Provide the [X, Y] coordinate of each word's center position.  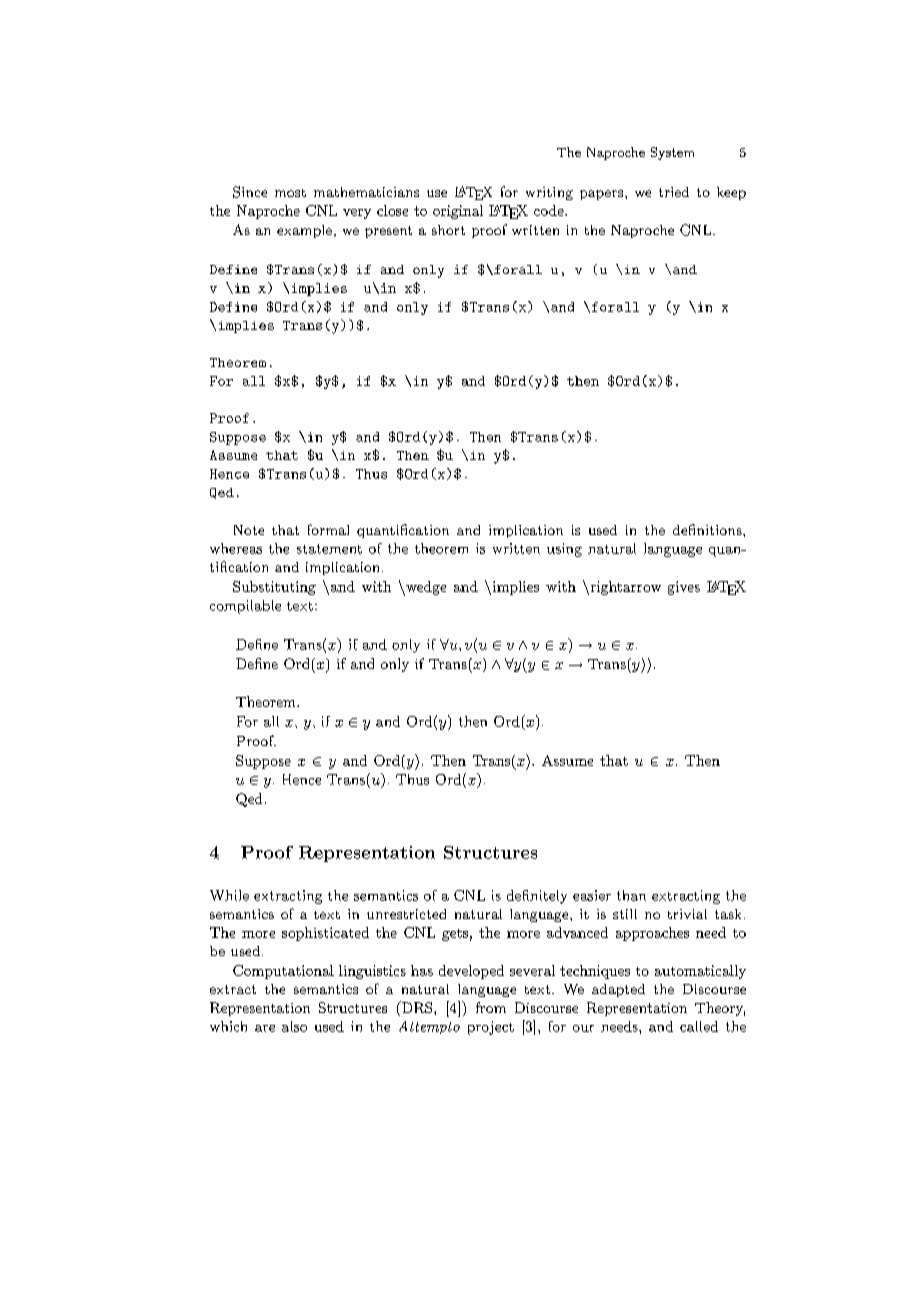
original [458, 212]
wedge [425, 588]
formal [328, 529]
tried [674, 192]
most [290, 193]
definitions [708, 529]
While [229, 895]
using [564, 550]
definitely [537, 897]
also [294, 1026]
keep [731, 193]
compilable [245, 607]
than [631, 895]
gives [684, 588]
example [304, 231]
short [448, 230]
